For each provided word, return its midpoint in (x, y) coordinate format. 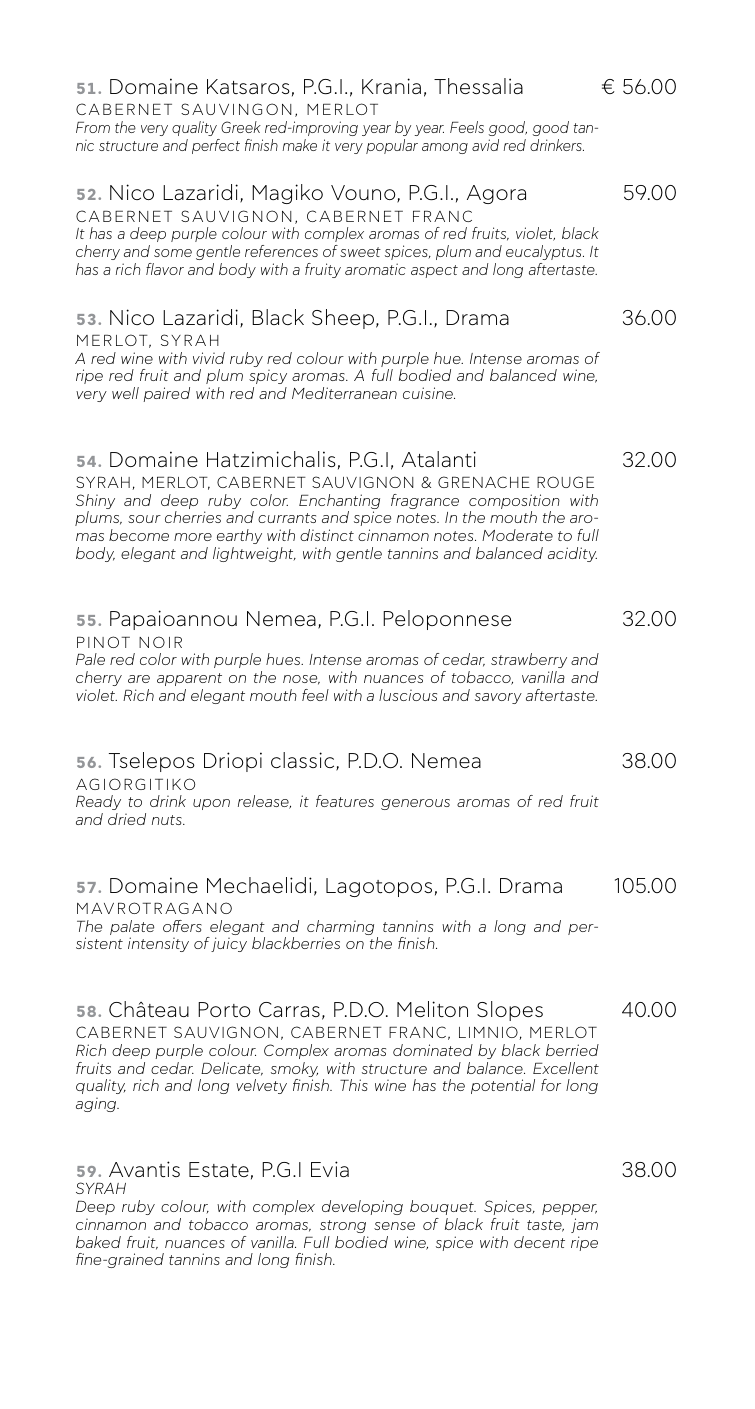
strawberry (529, 660)
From (93, 127)
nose (301, 680)
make (299, 145)
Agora (496, 194)
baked (98, 1242)
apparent (189, 679)
